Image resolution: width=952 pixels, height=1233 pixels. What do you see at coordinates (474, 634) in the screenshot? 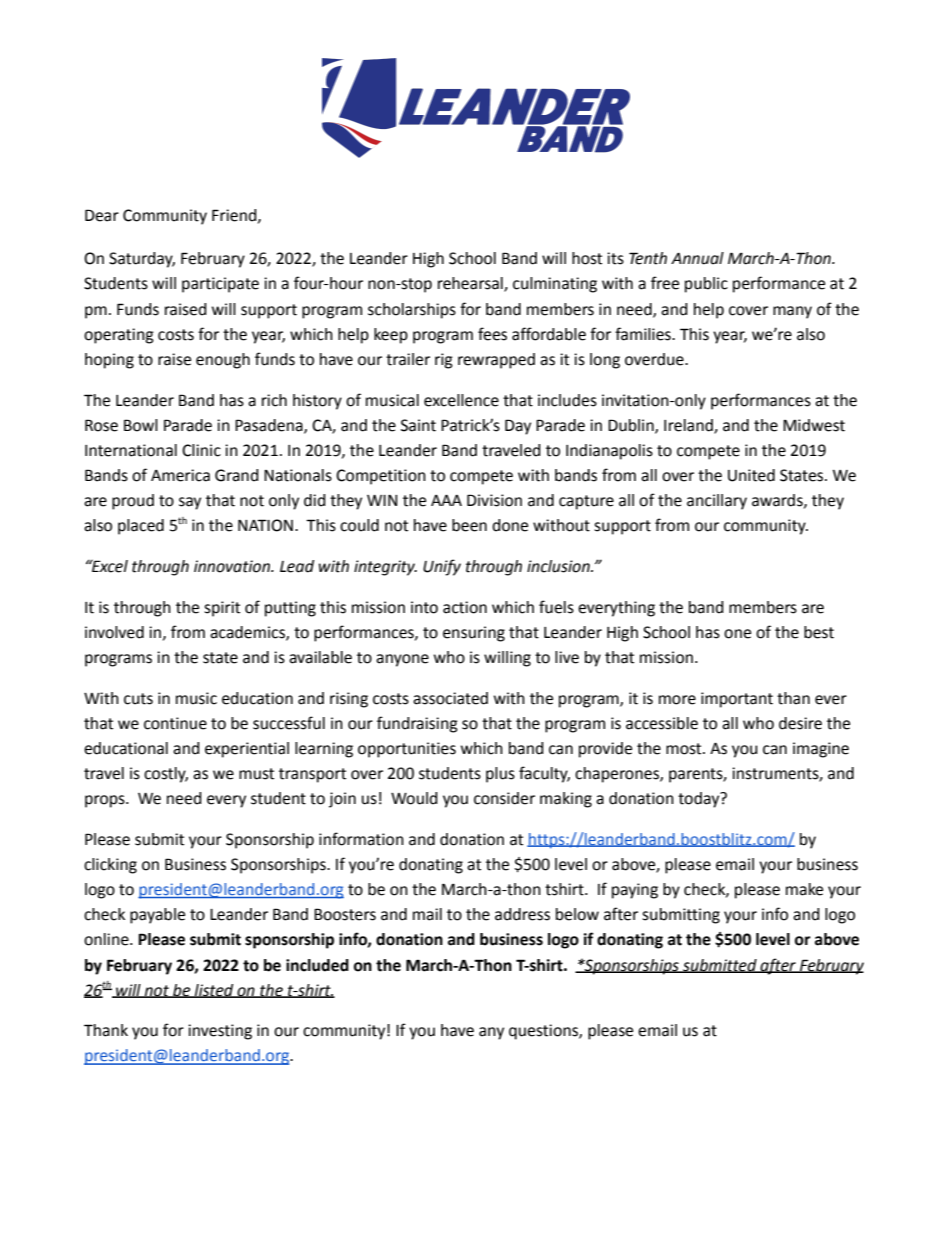
I see `ensuring` at bounding box center [474, 634].
